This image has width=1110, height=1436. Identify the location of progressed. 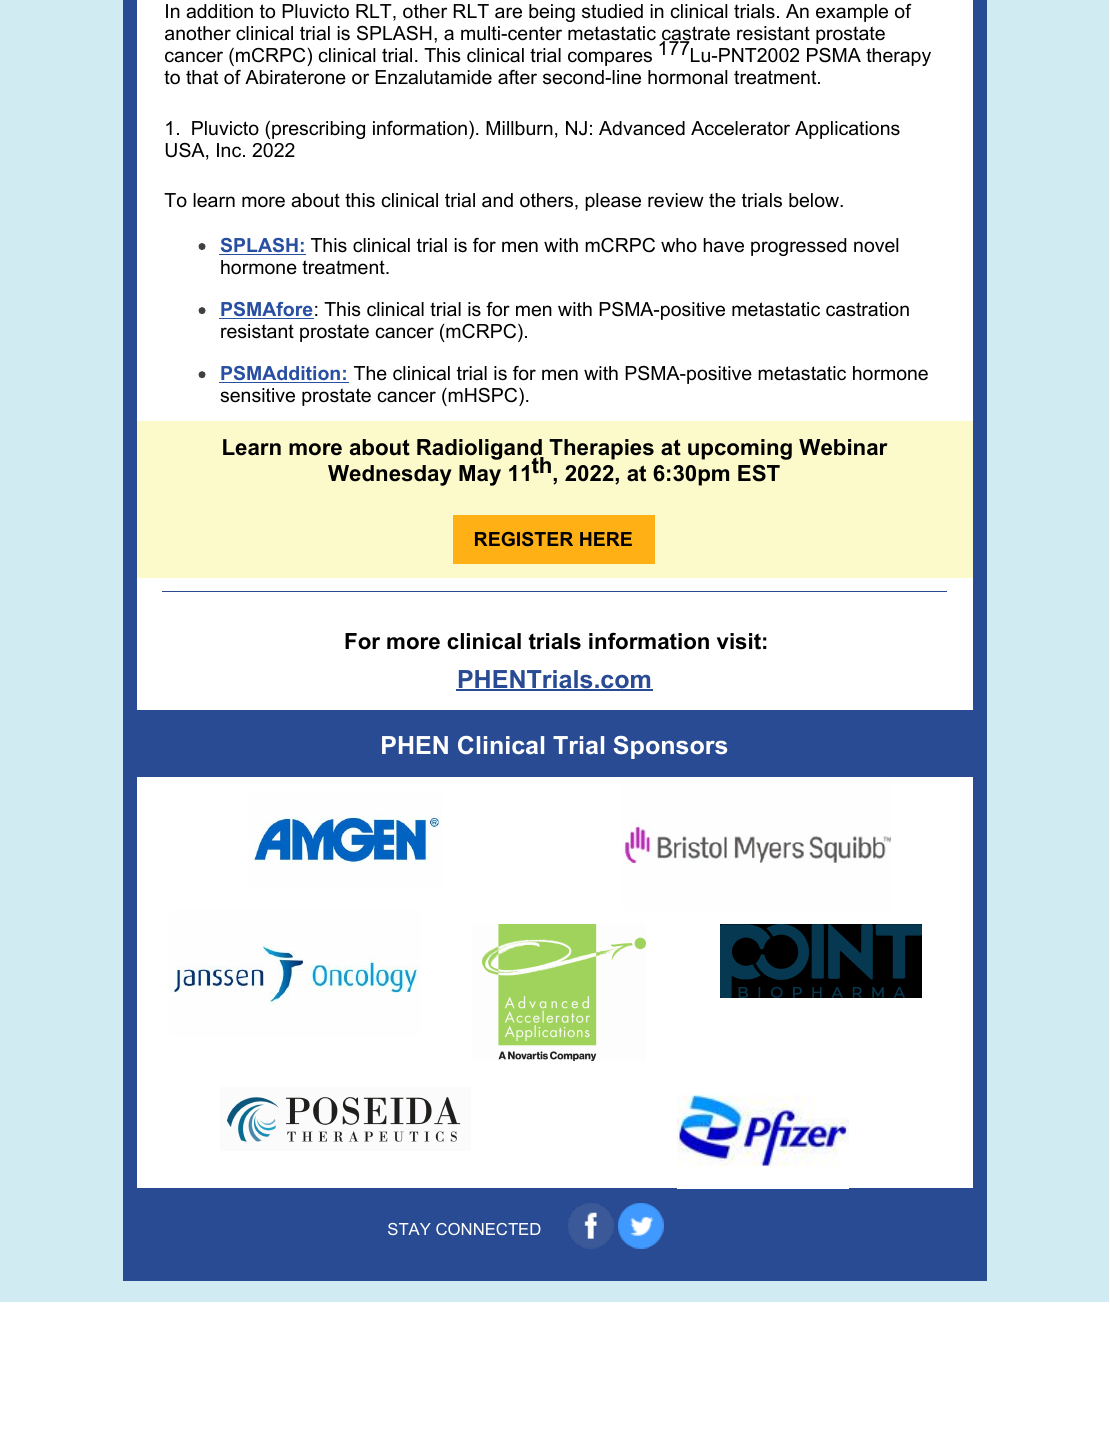
(798, 247).
